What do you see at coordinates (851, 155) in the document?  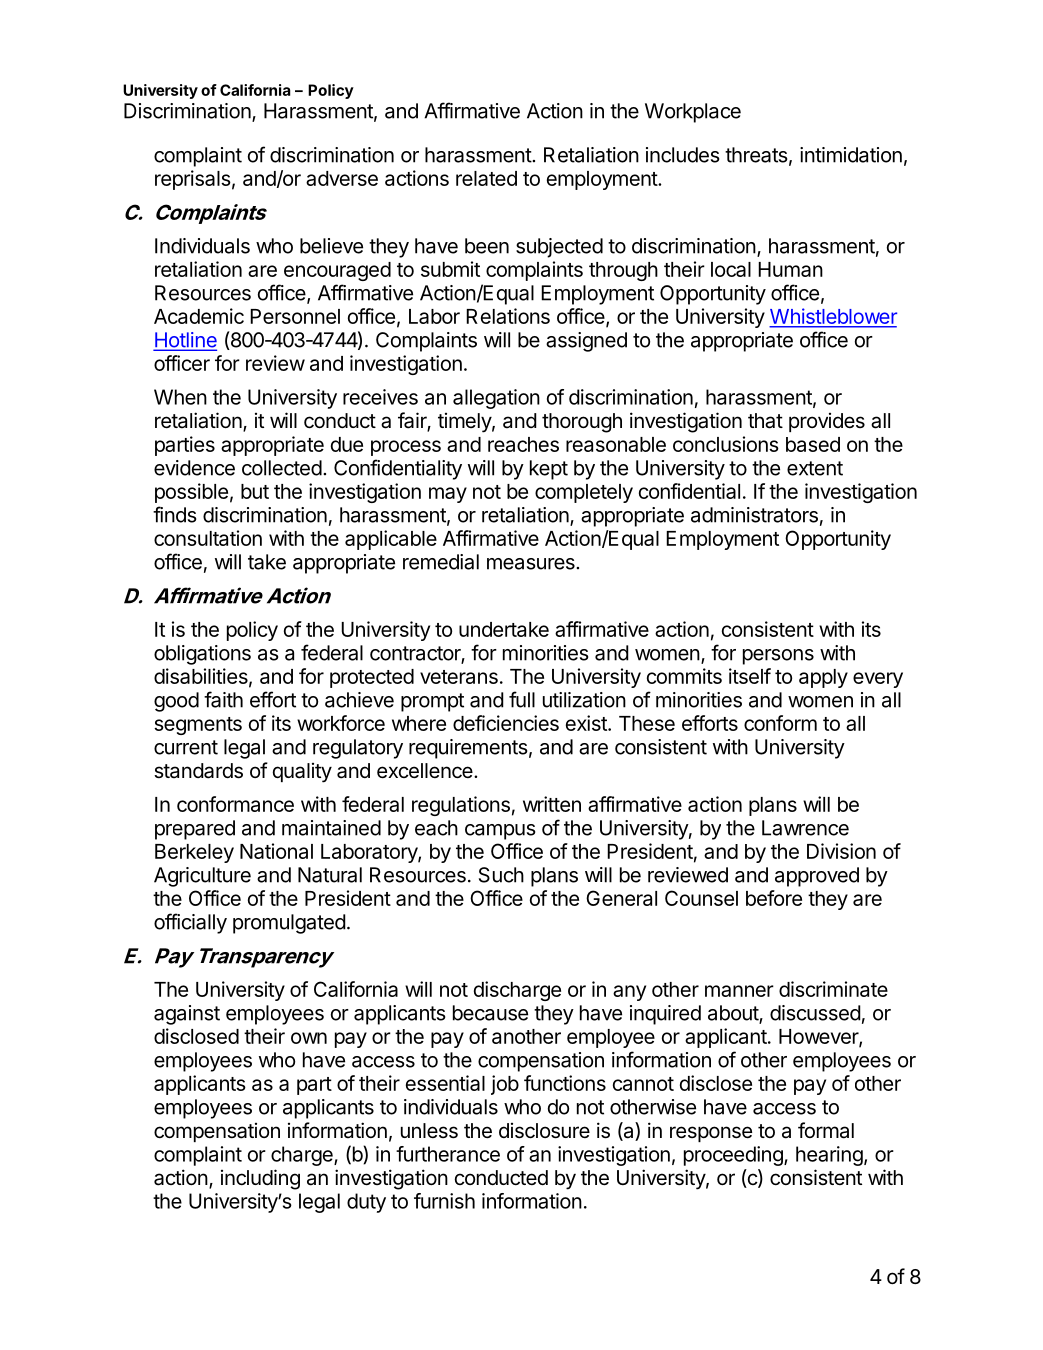 I see `intimidation` at bounding box center [851, 155].
